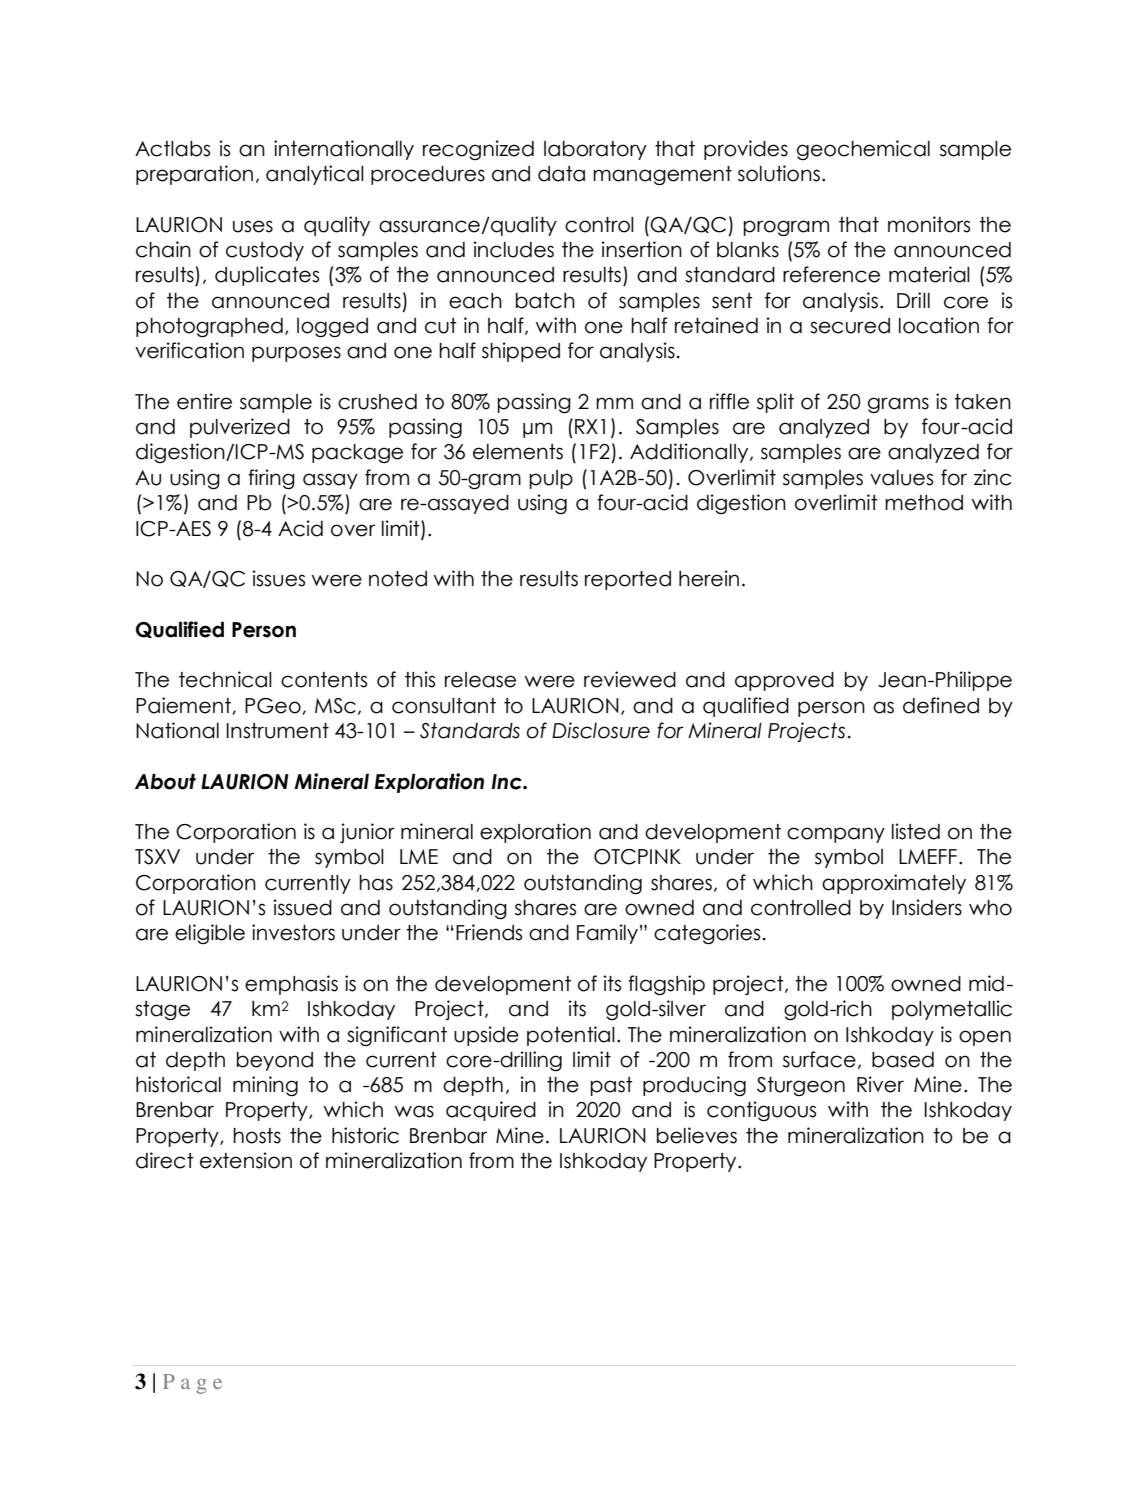 Image resolution: width=1148 pixels, height=1486 pixels. I want to click on Disclosure, so click(601, 730).
